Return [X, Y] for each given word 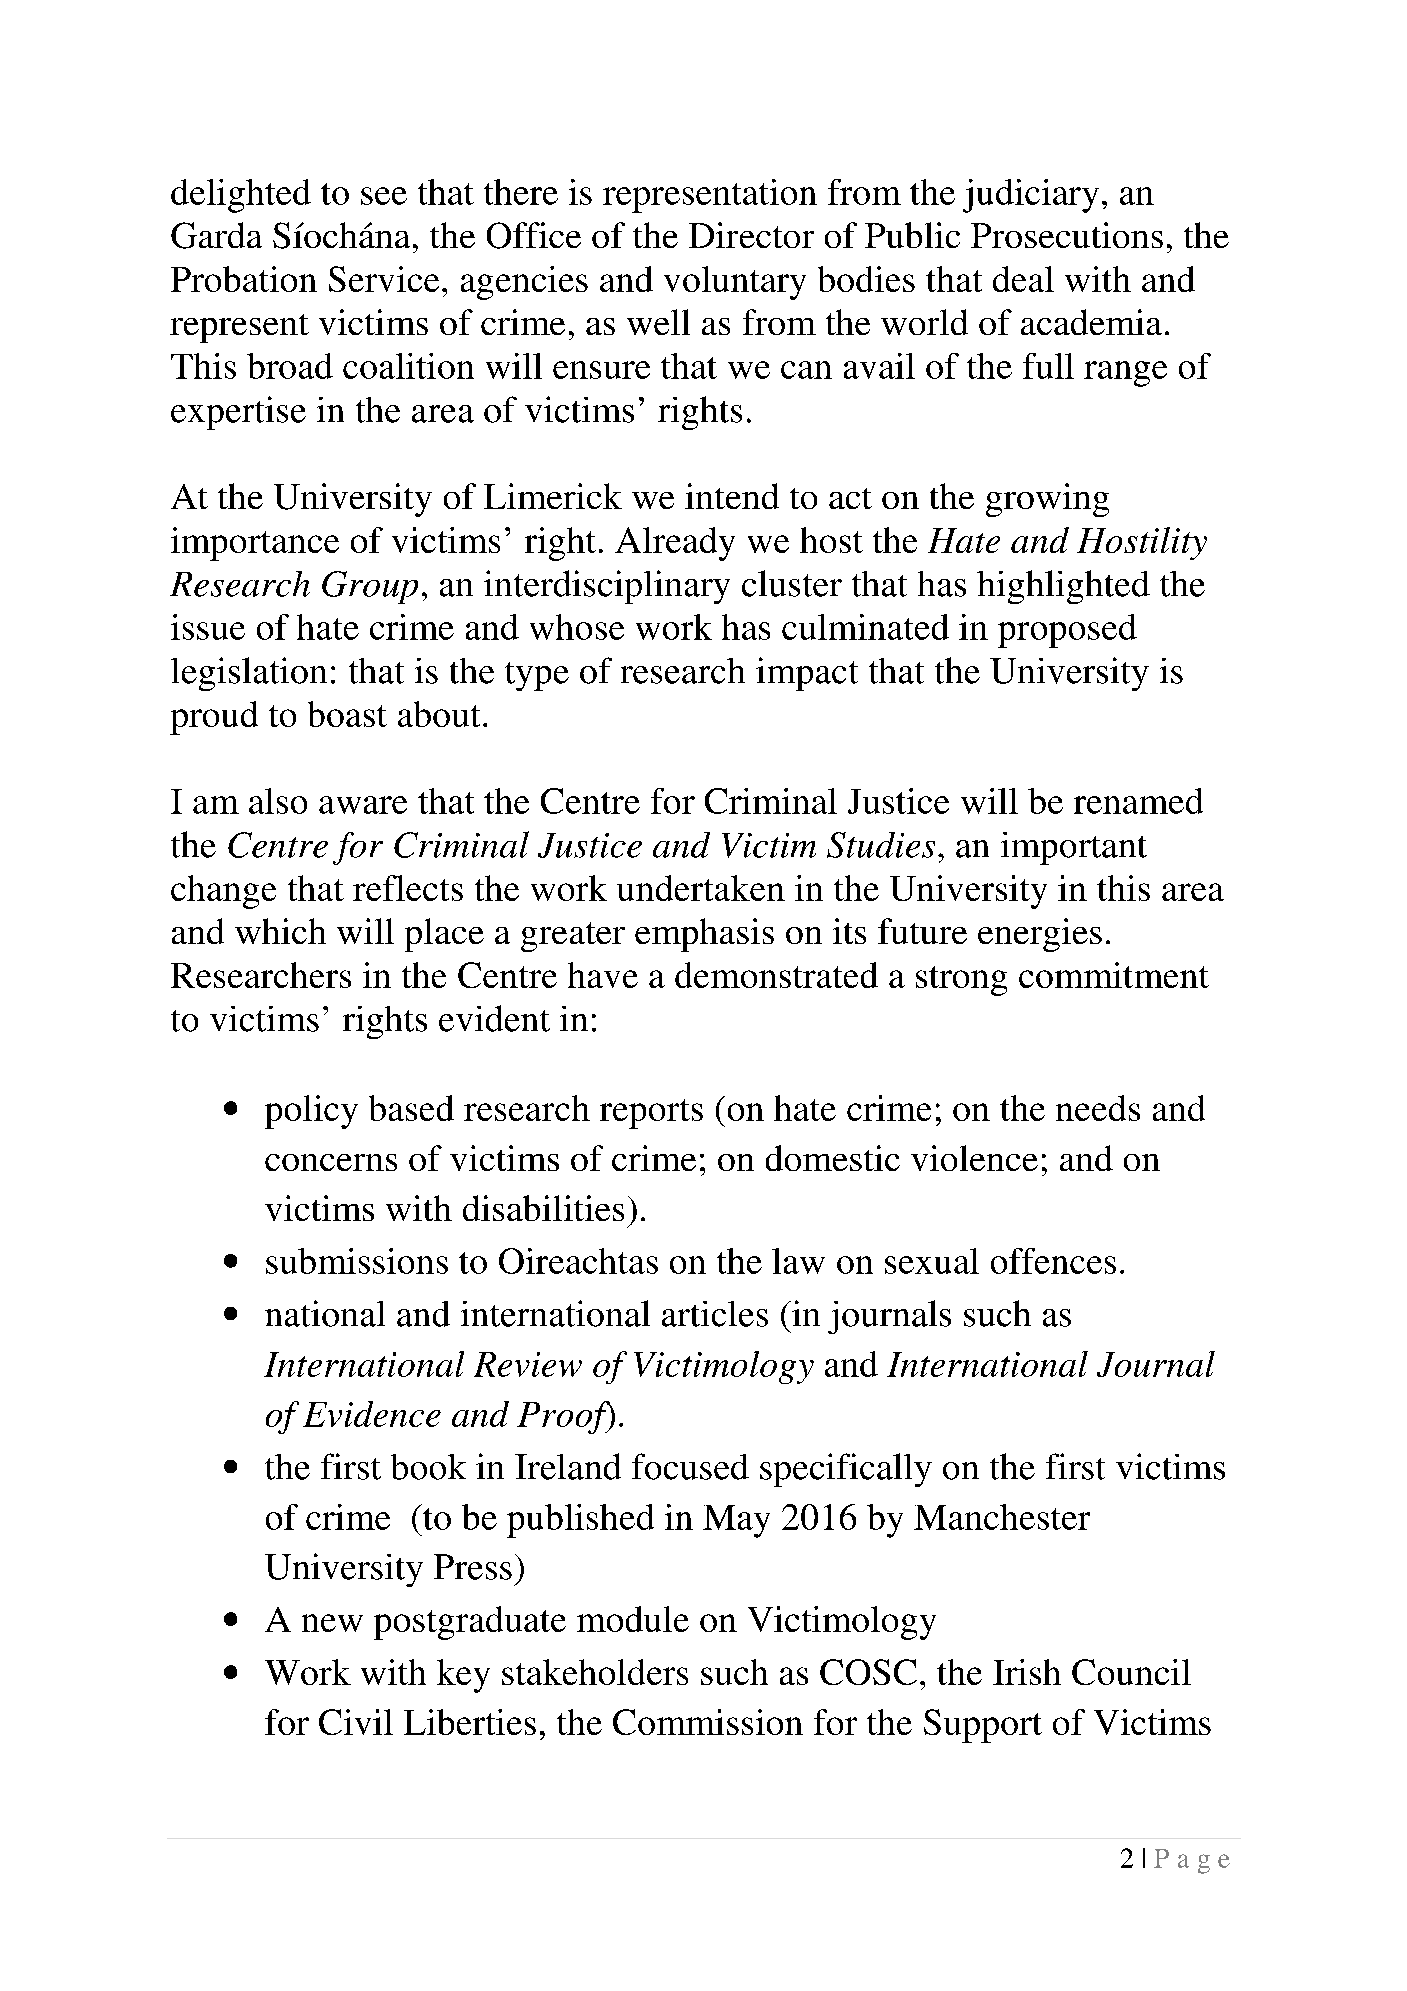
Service [384, 279]
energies [1040, 935]
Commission [708, 1722]
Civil [356, 1722]
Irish [1027, 1672]
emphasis [704, 935]
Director [751, 235]
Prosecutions [1067, 235]
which [280, 931]
